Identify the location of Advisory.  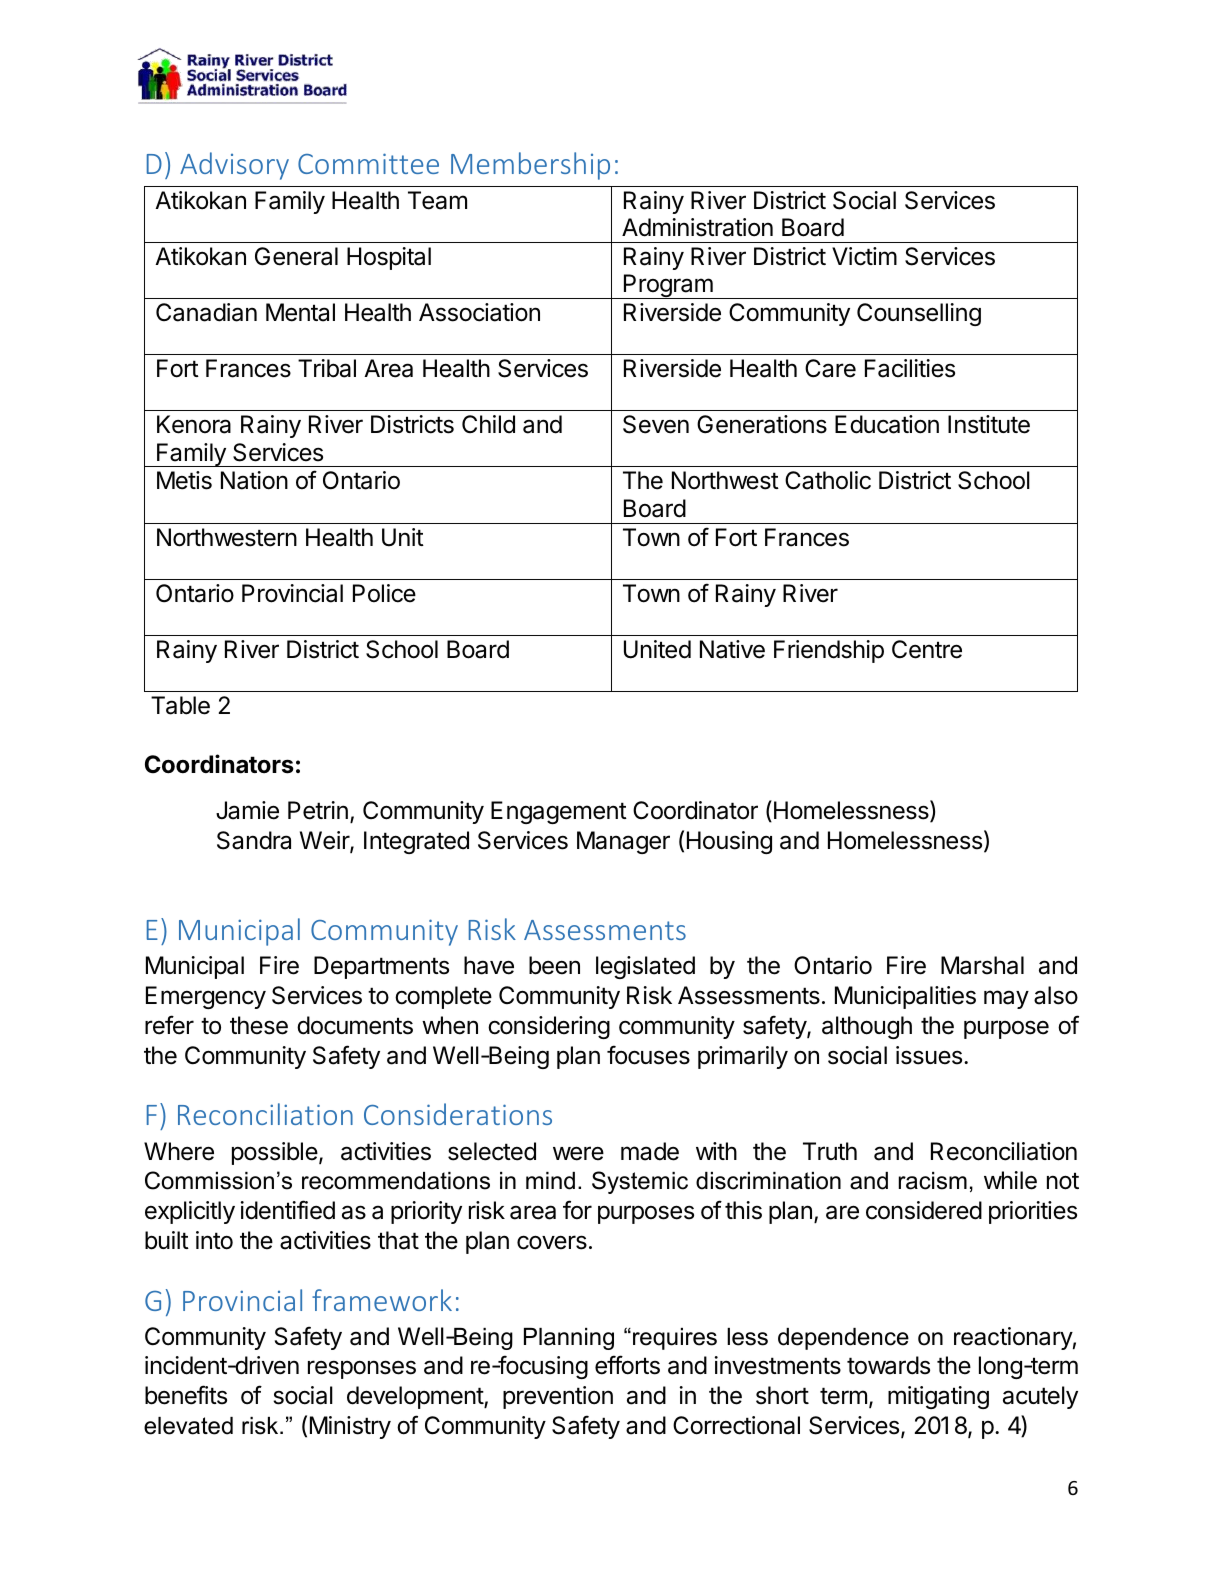
(234, 166).
